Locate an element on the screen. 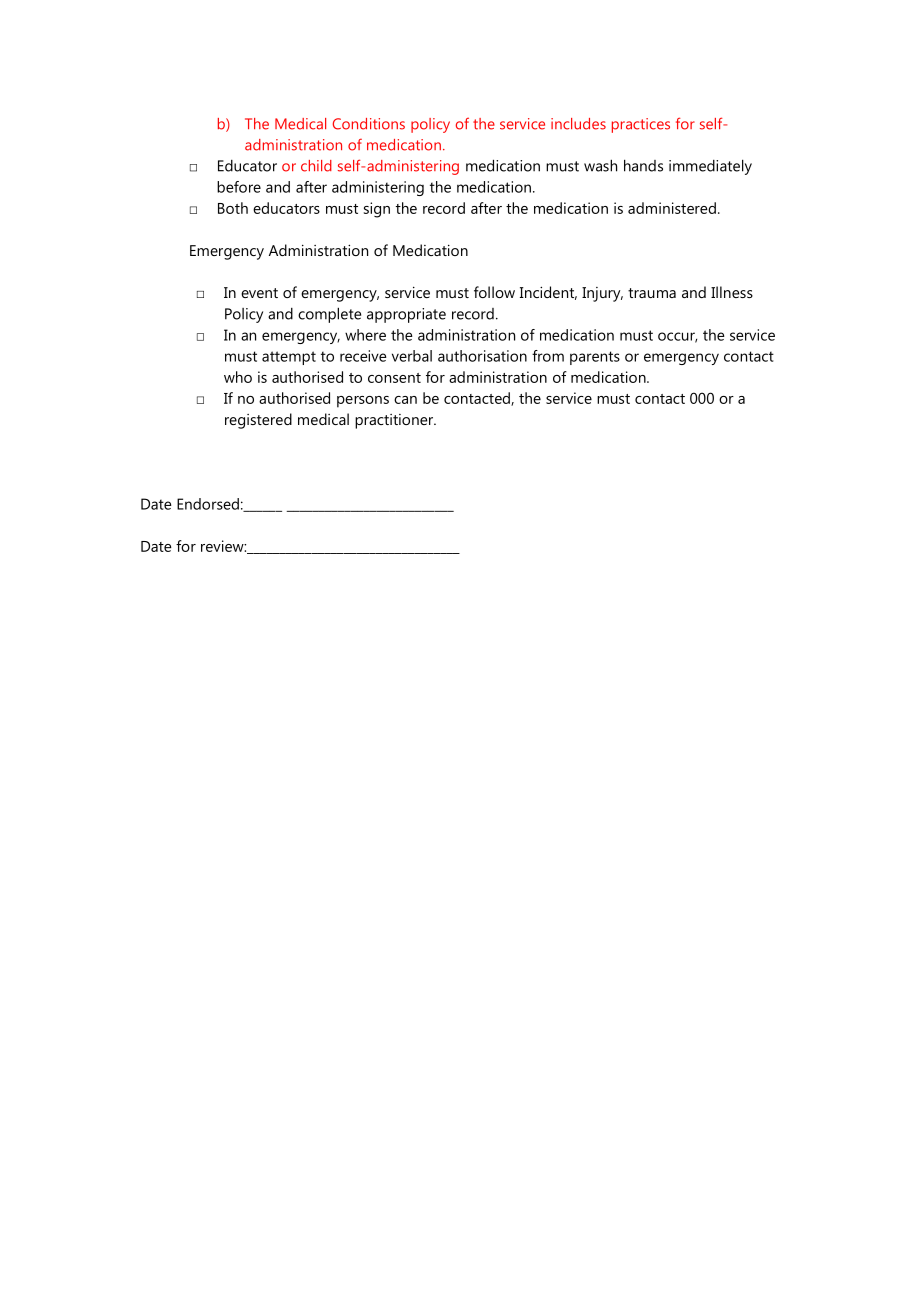 The width and height of the screenshot is (924, 1308). authorisation is located at coordinates (482, 356).
